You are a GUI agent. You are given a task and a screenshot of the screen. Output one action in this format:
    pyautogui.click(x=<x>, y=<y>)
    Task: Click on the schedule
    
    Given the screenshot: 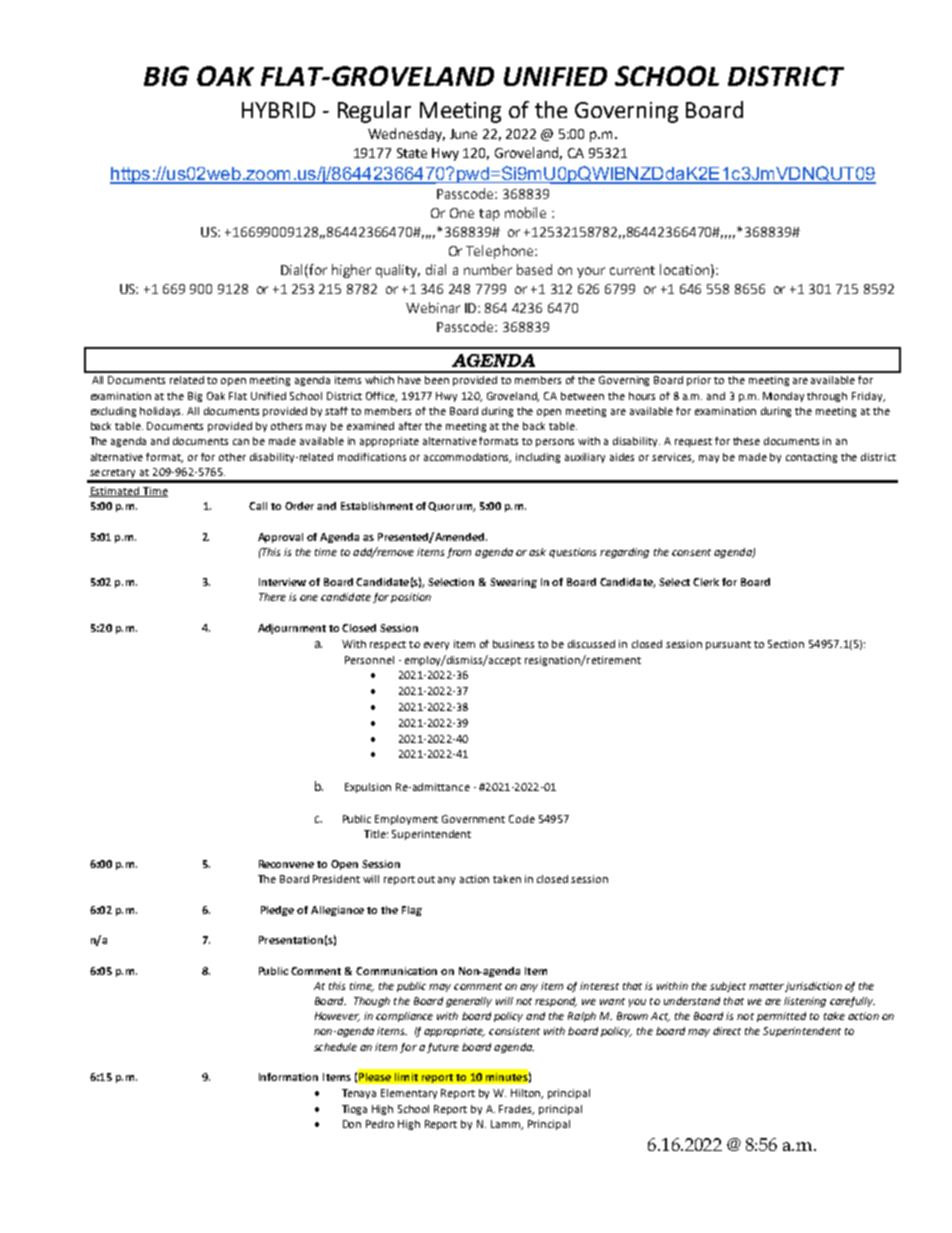 What is the action you would take?
    pyautogui.click(x=335, y=1047)
